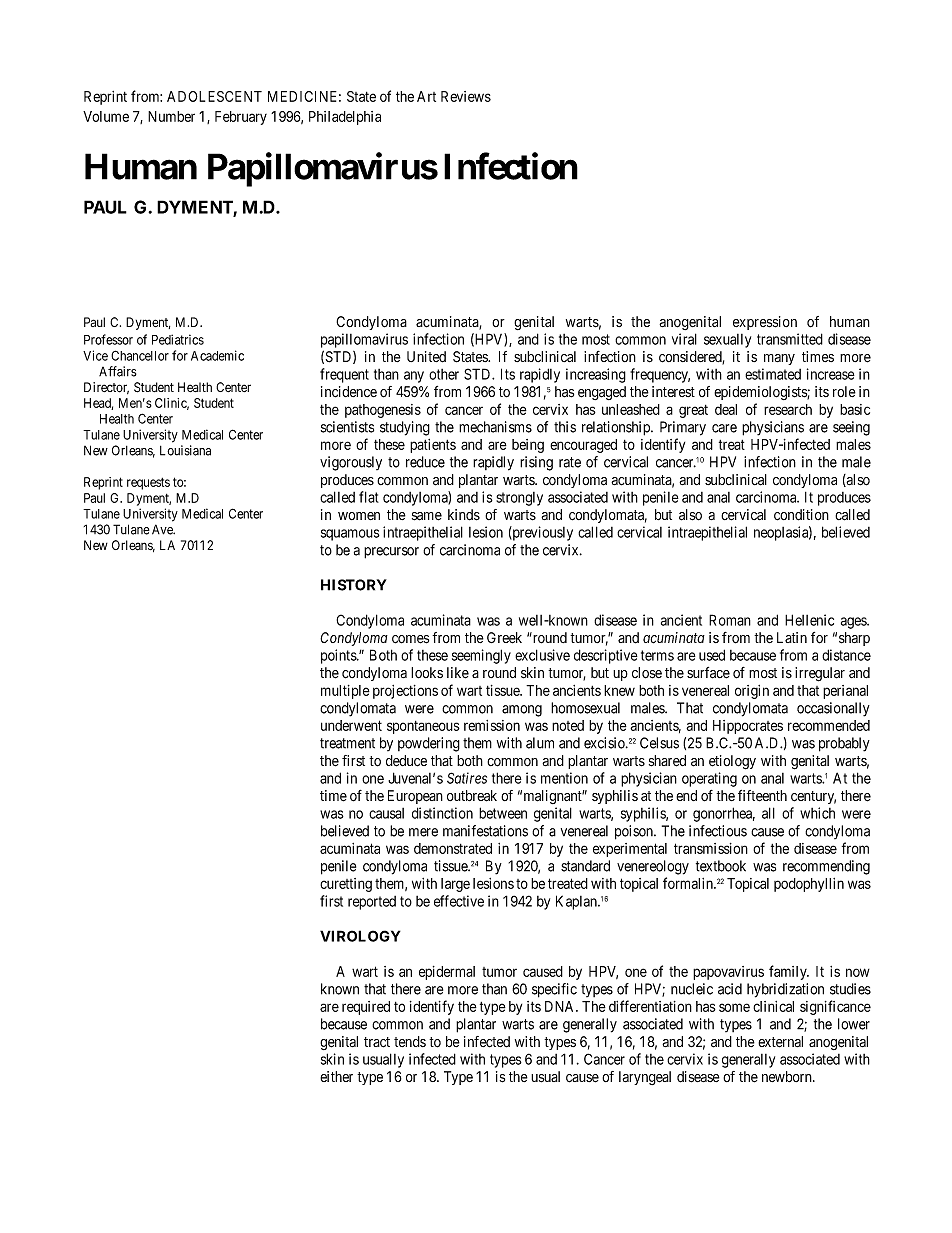 This screenshot has width=952, height=1233. I want to click on remission, so click(492, 725).
